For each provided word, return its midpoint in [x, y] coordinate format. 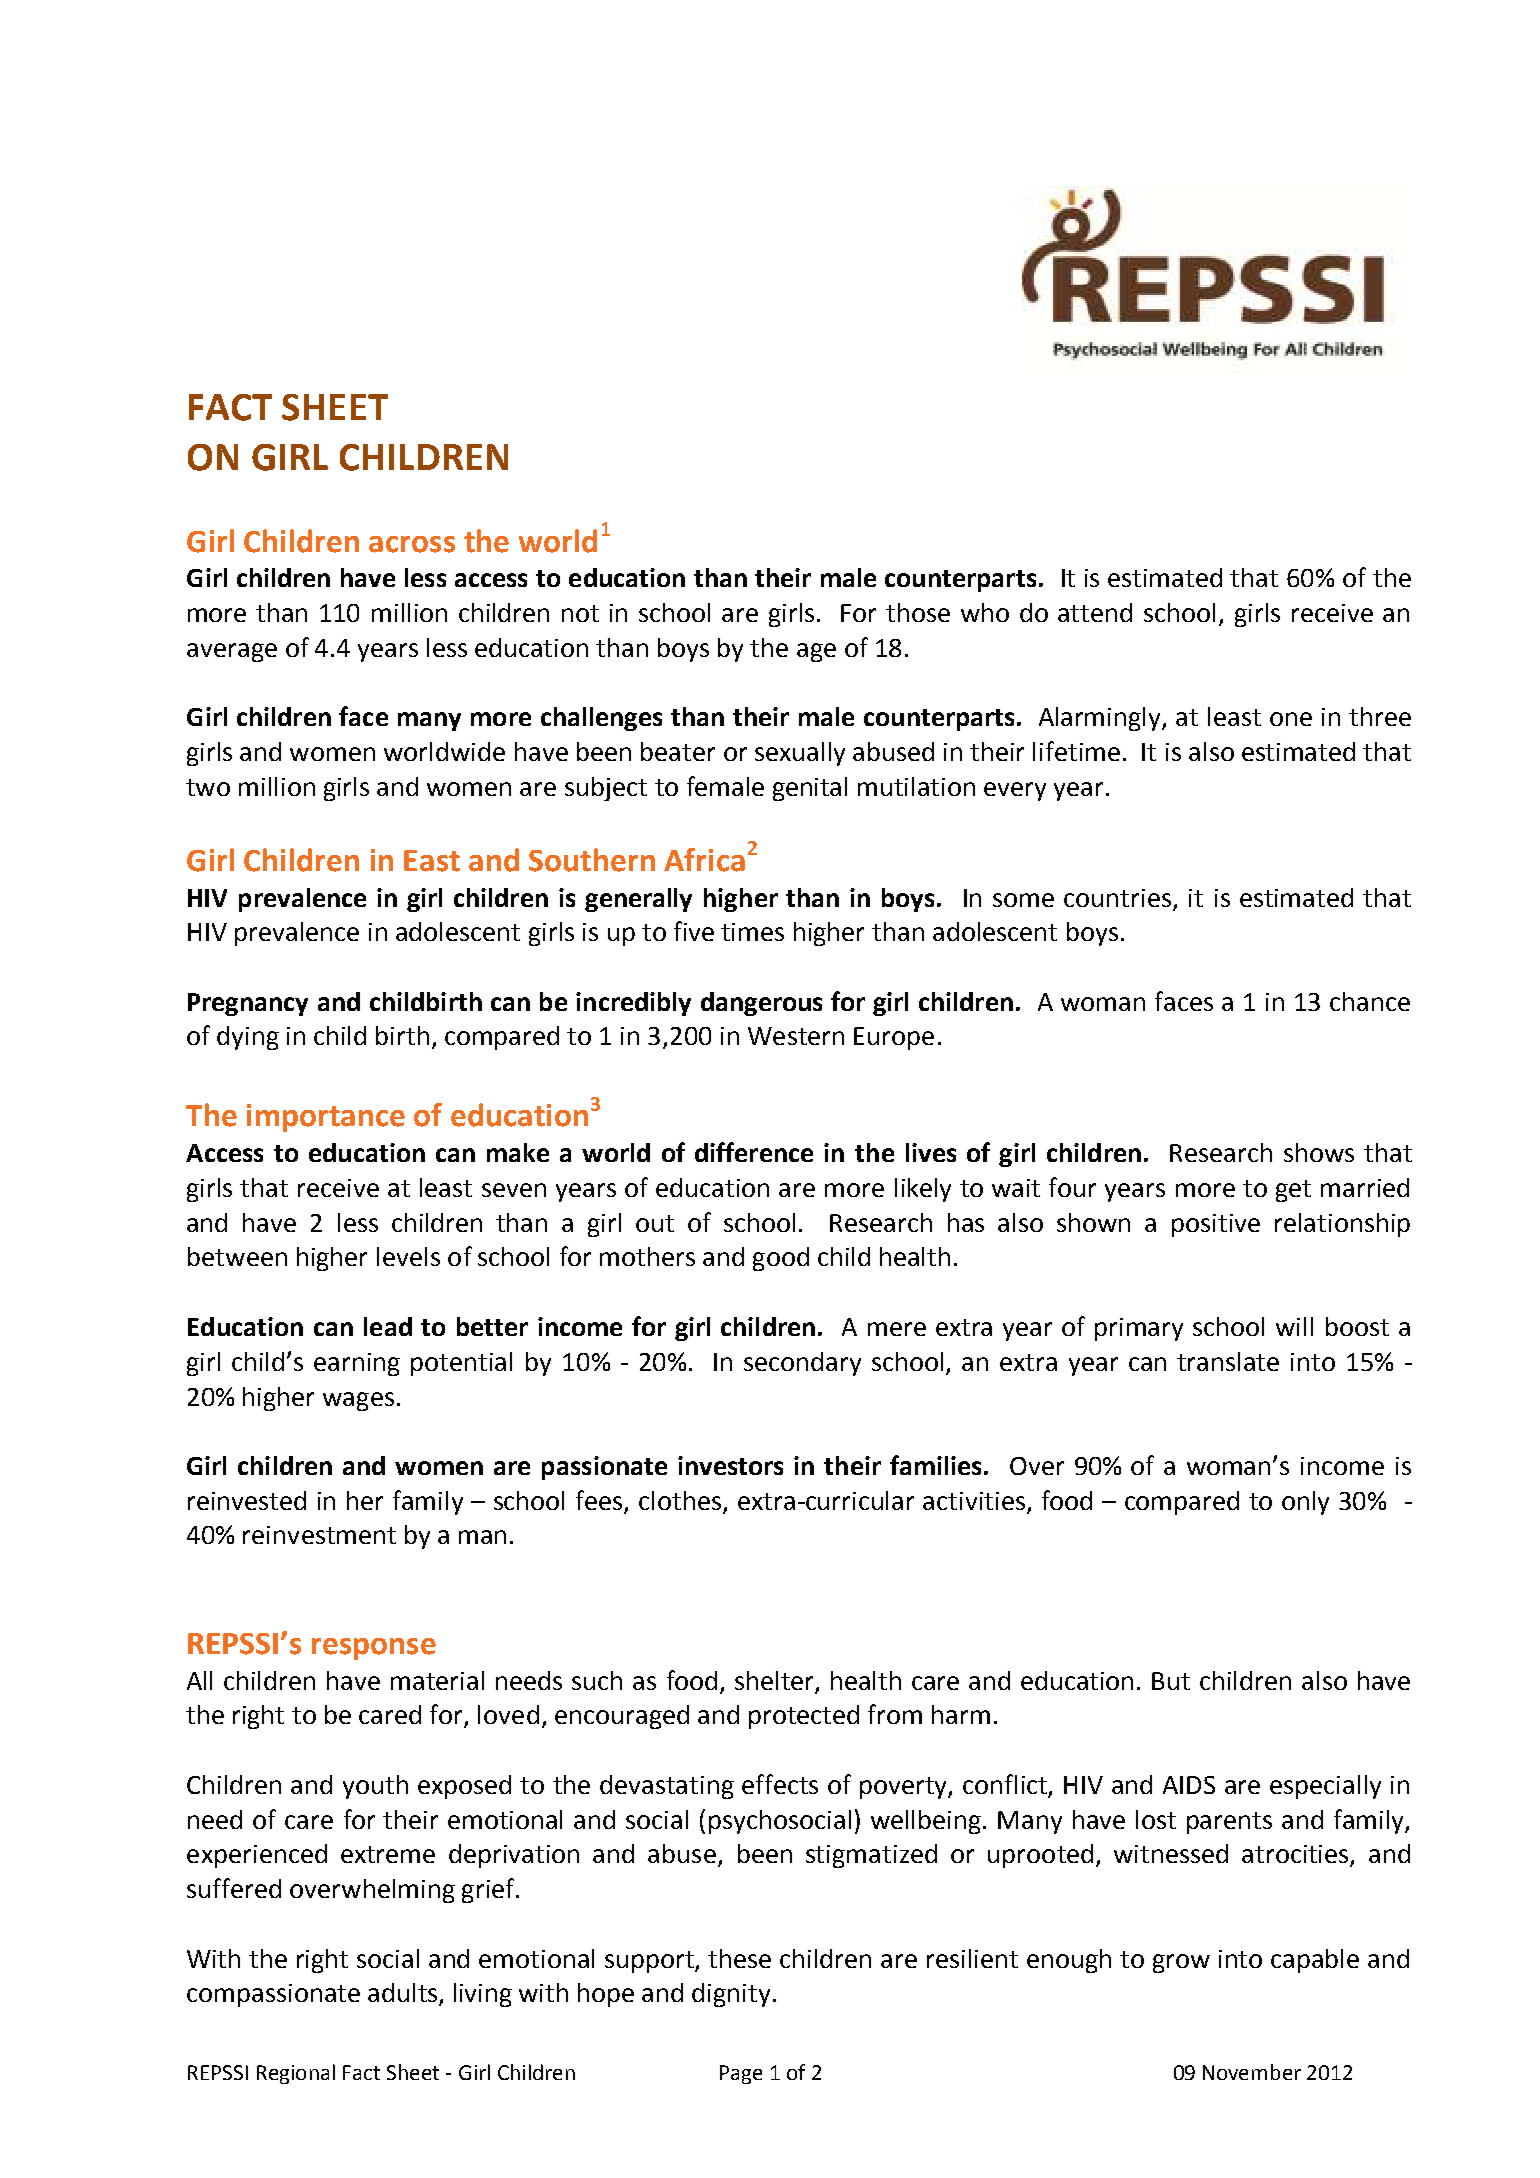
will [1294, 1326]
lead [388, 1326]
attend [1095, 612]
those [918, 612]
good [781, 1259]
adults [402, 1992]
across [412, 544]
